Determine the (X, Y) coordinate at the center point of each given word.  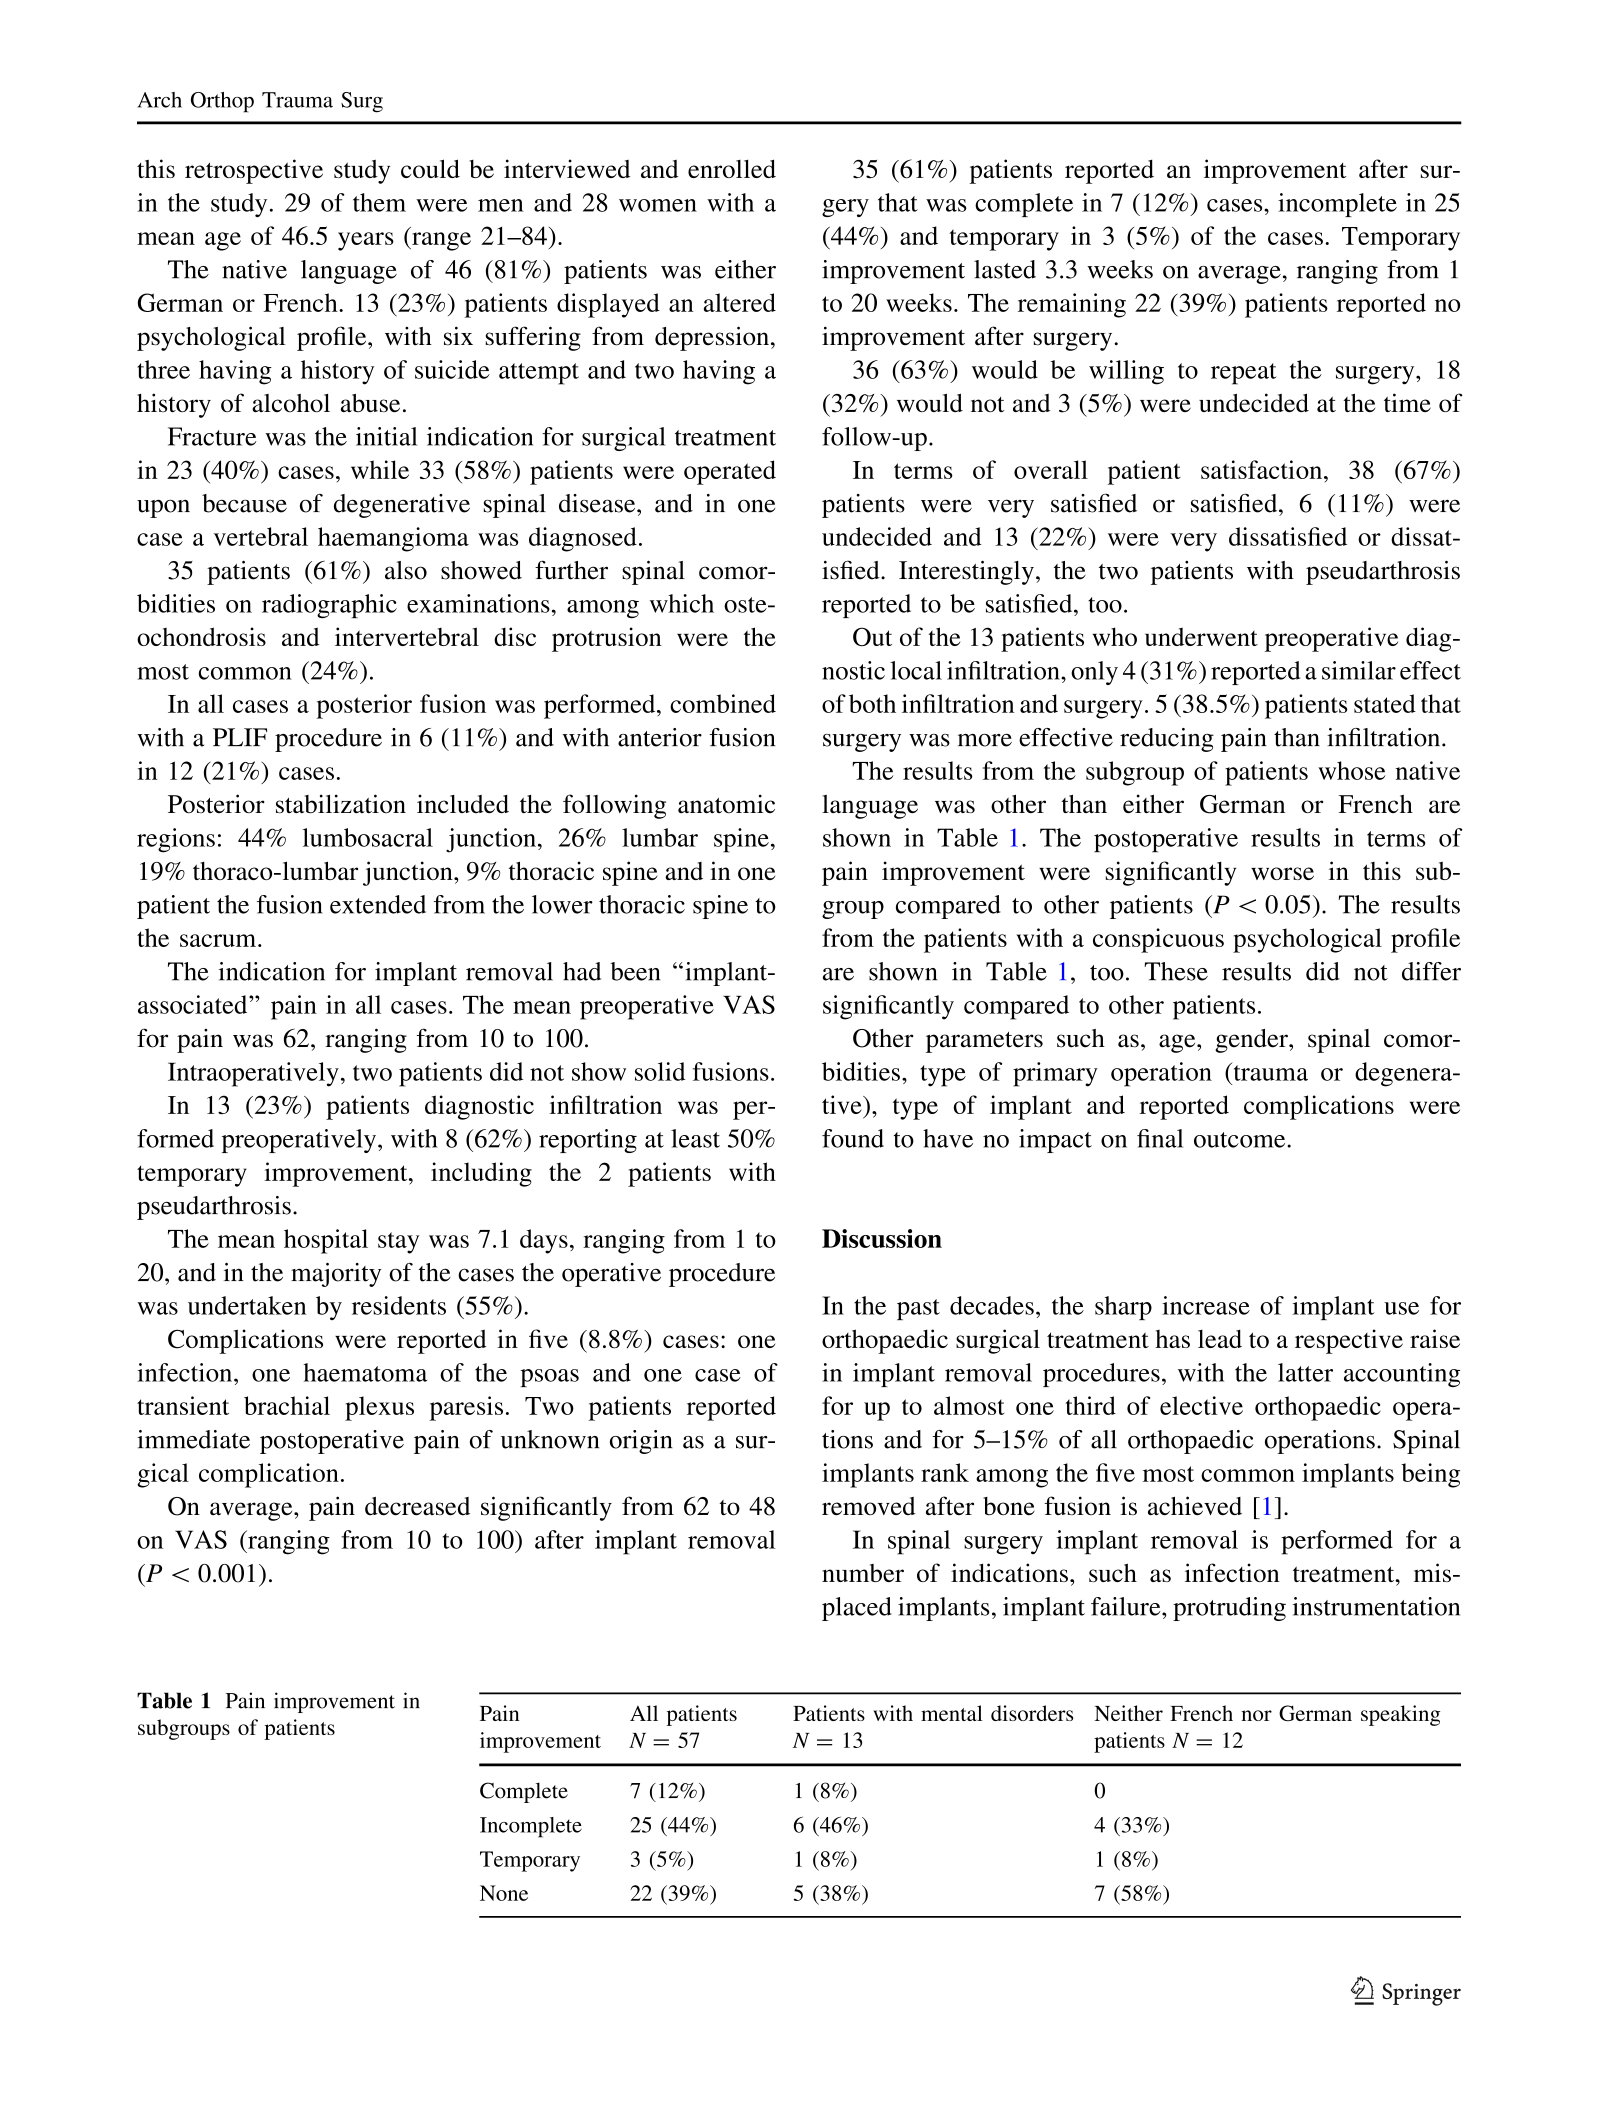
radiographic (329, 606)
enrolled (732, 168)
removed (869, 1506)
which (682, 603)
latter (1305, 1372)
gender (1252, 1041)
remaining (1072, 305)
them (379, 202)
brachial (287, 1405)
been (635, 971)
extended (378, 904)
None (504, 1893)
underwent (1201, 636)
